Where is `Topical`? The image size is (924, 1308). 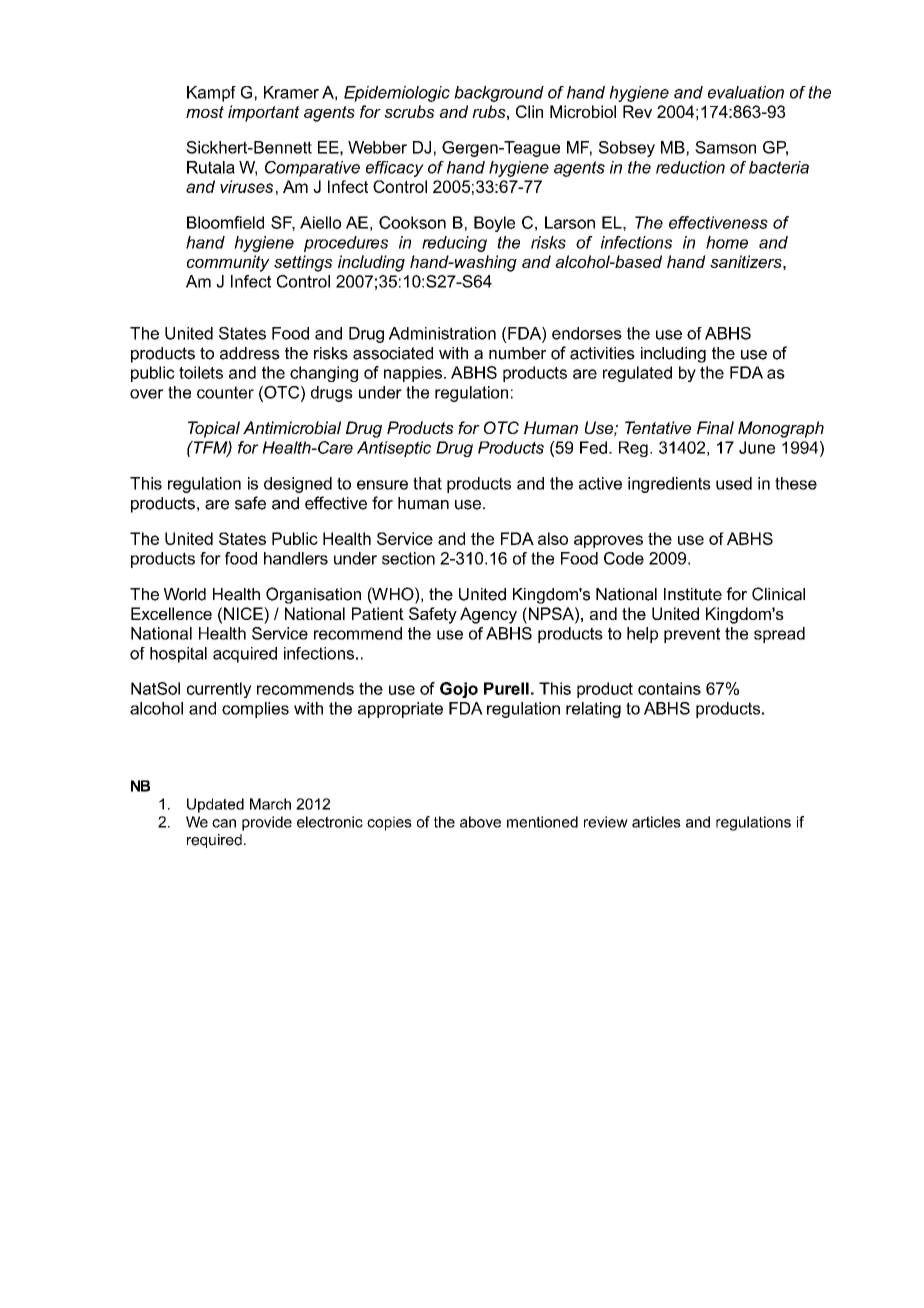
Topical is located at coordinates (214, 429).
